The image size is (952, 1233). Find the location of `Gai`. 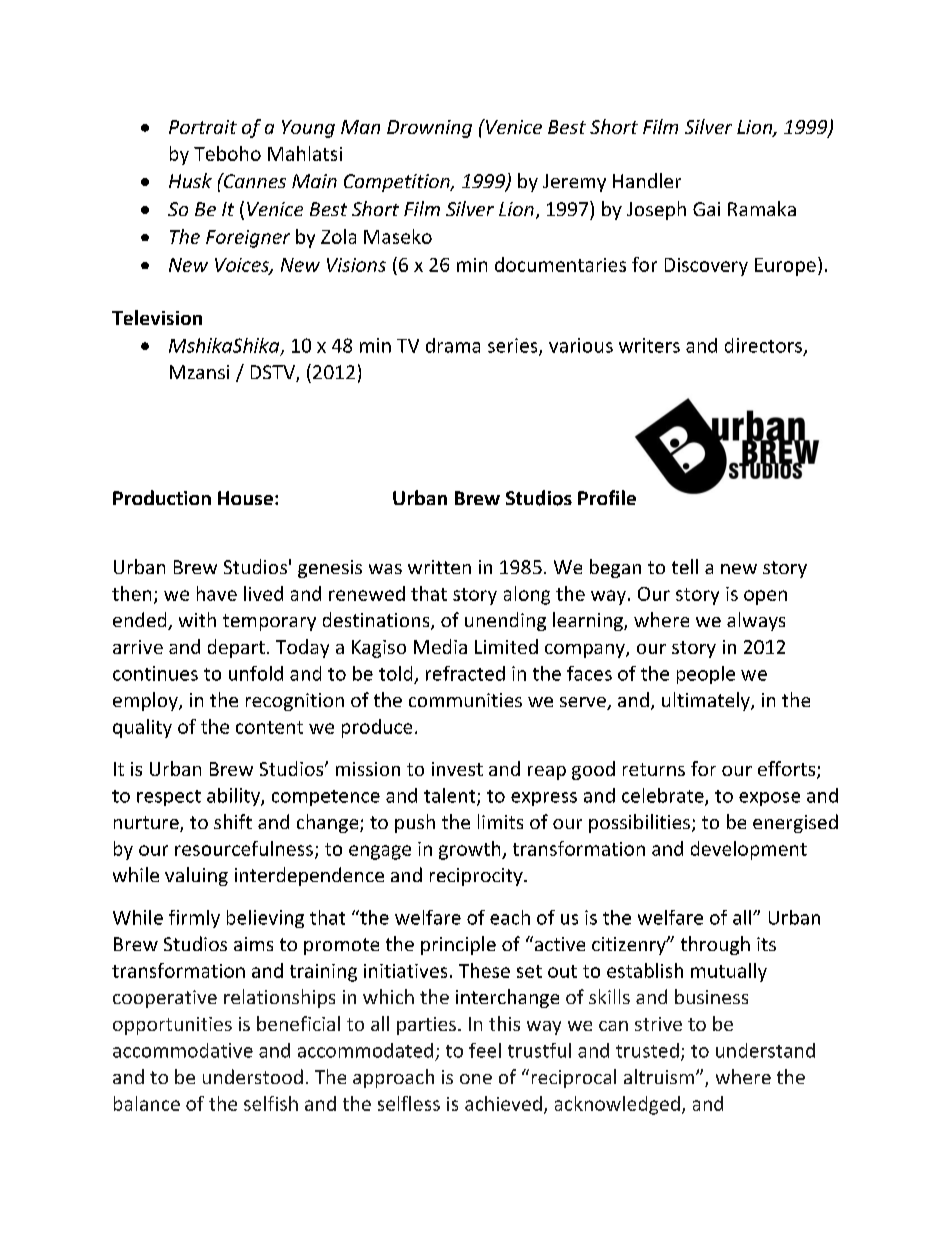

Gai is located at coordinates (706, 209).
